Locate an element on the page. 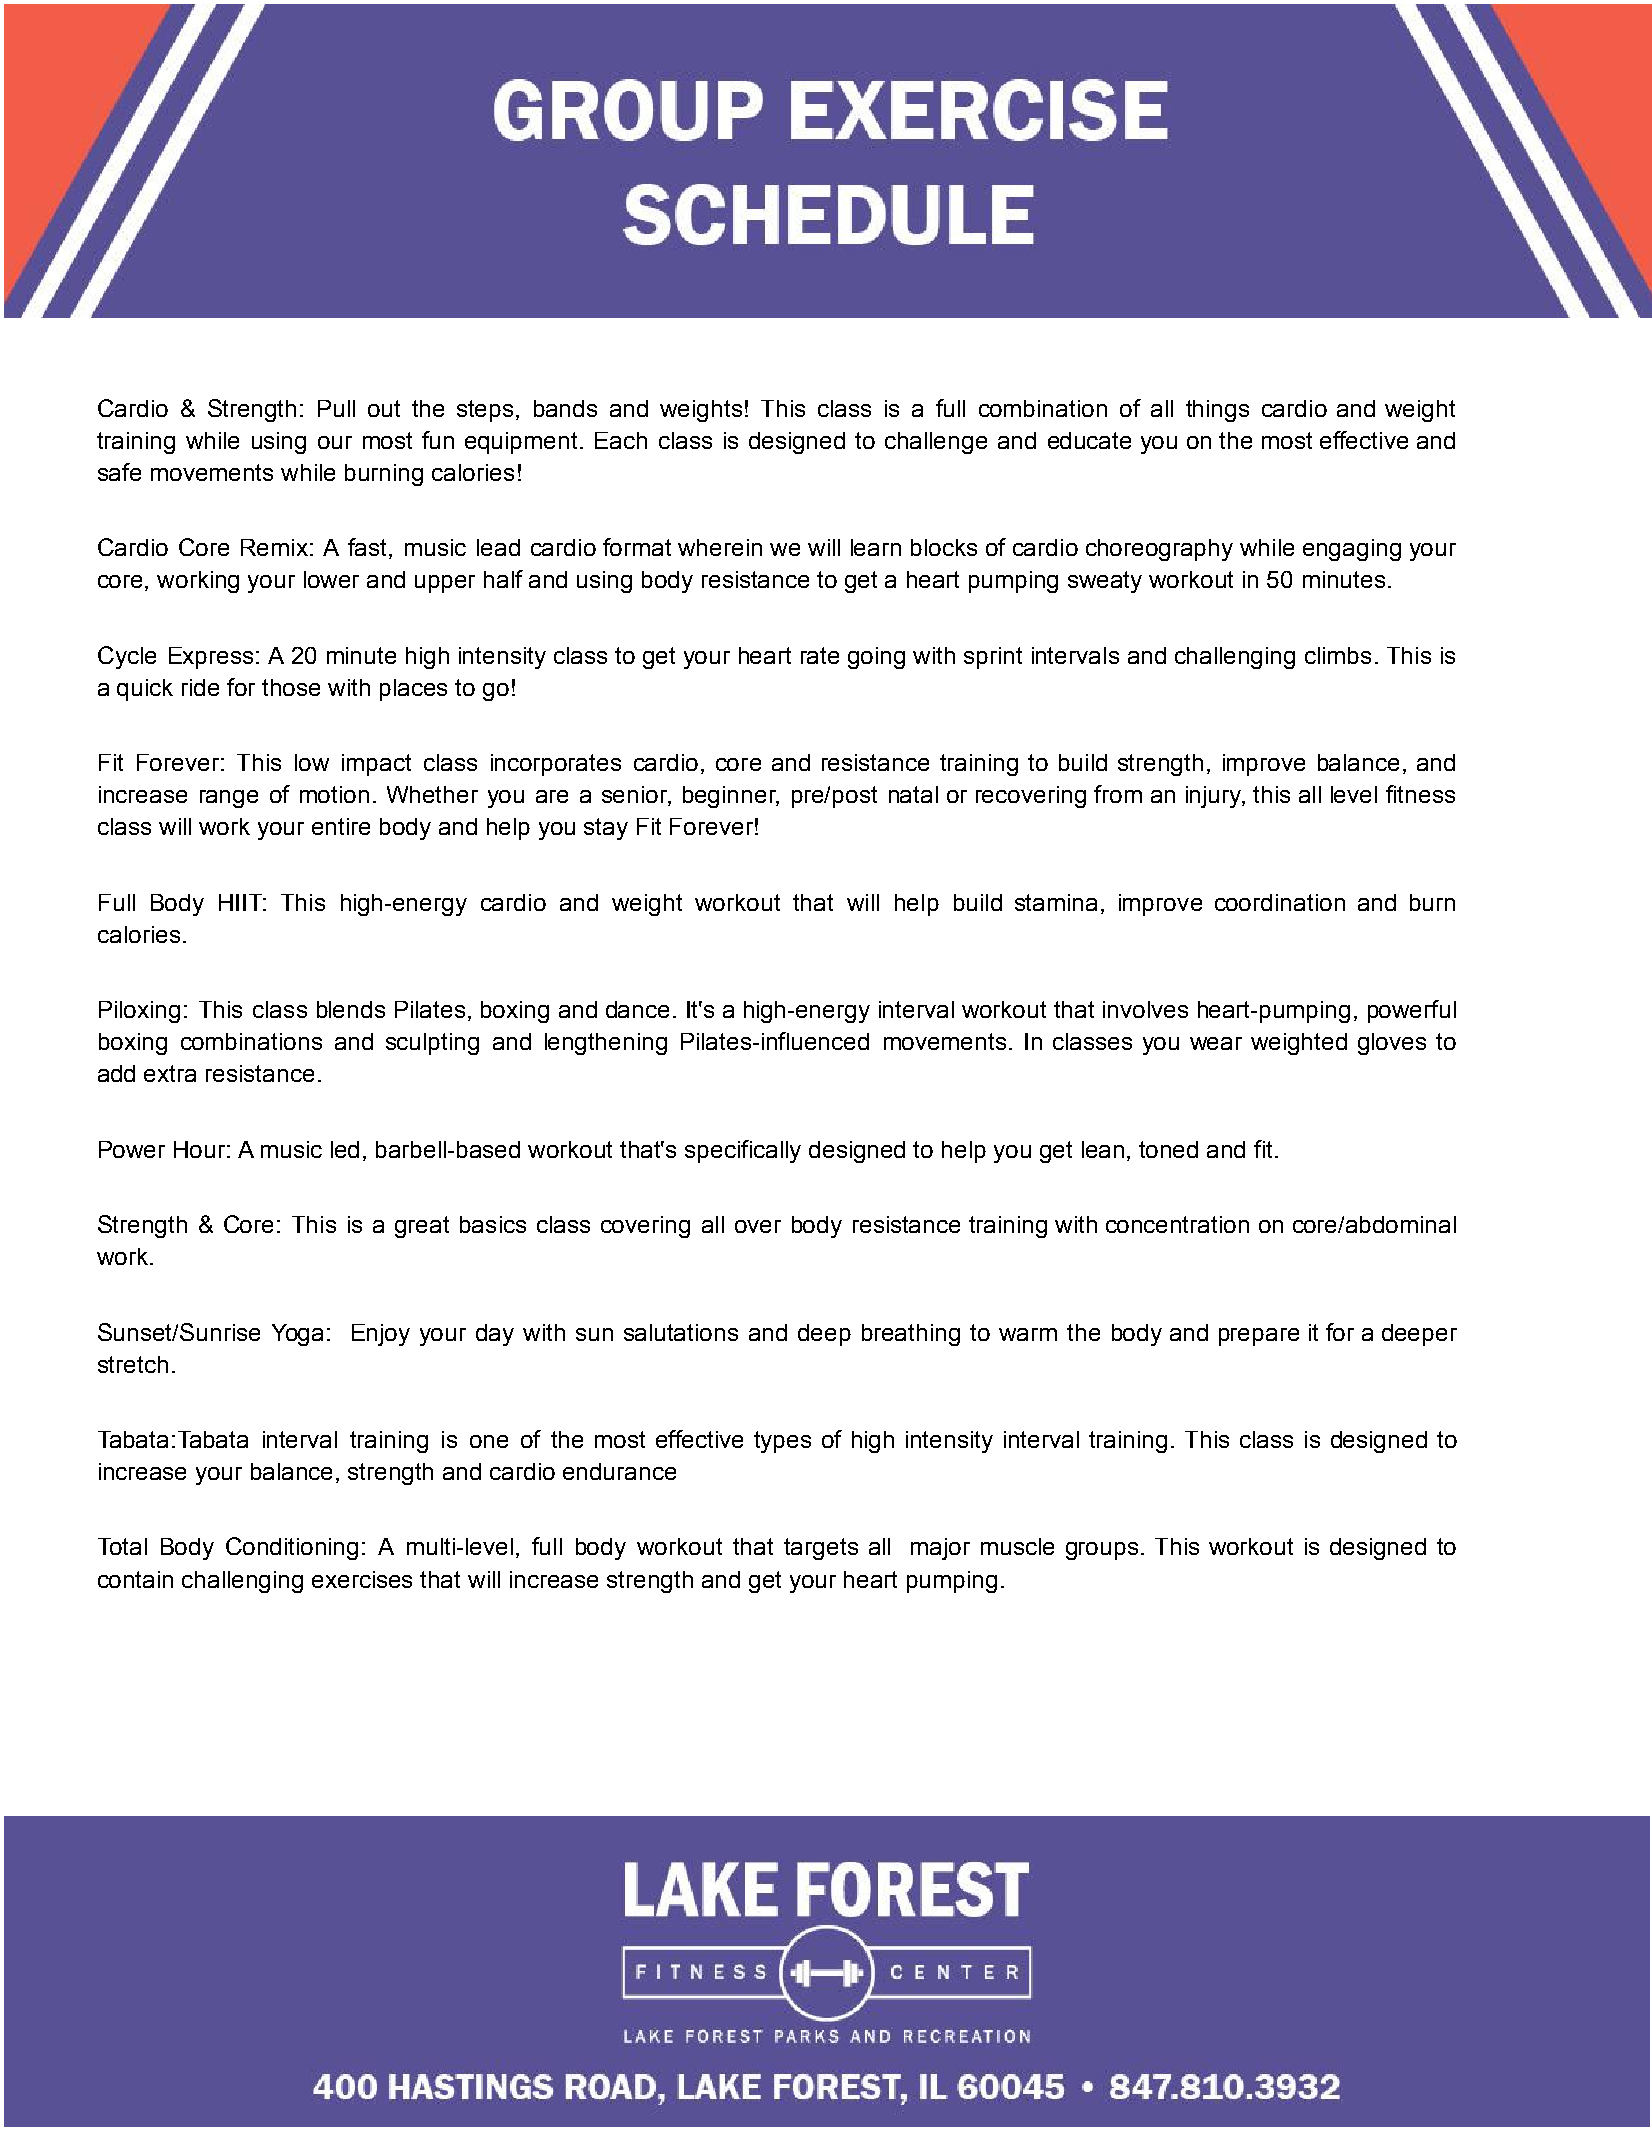 The image size is (1652, 2138). targets is located at coordinates (821, 1549).
